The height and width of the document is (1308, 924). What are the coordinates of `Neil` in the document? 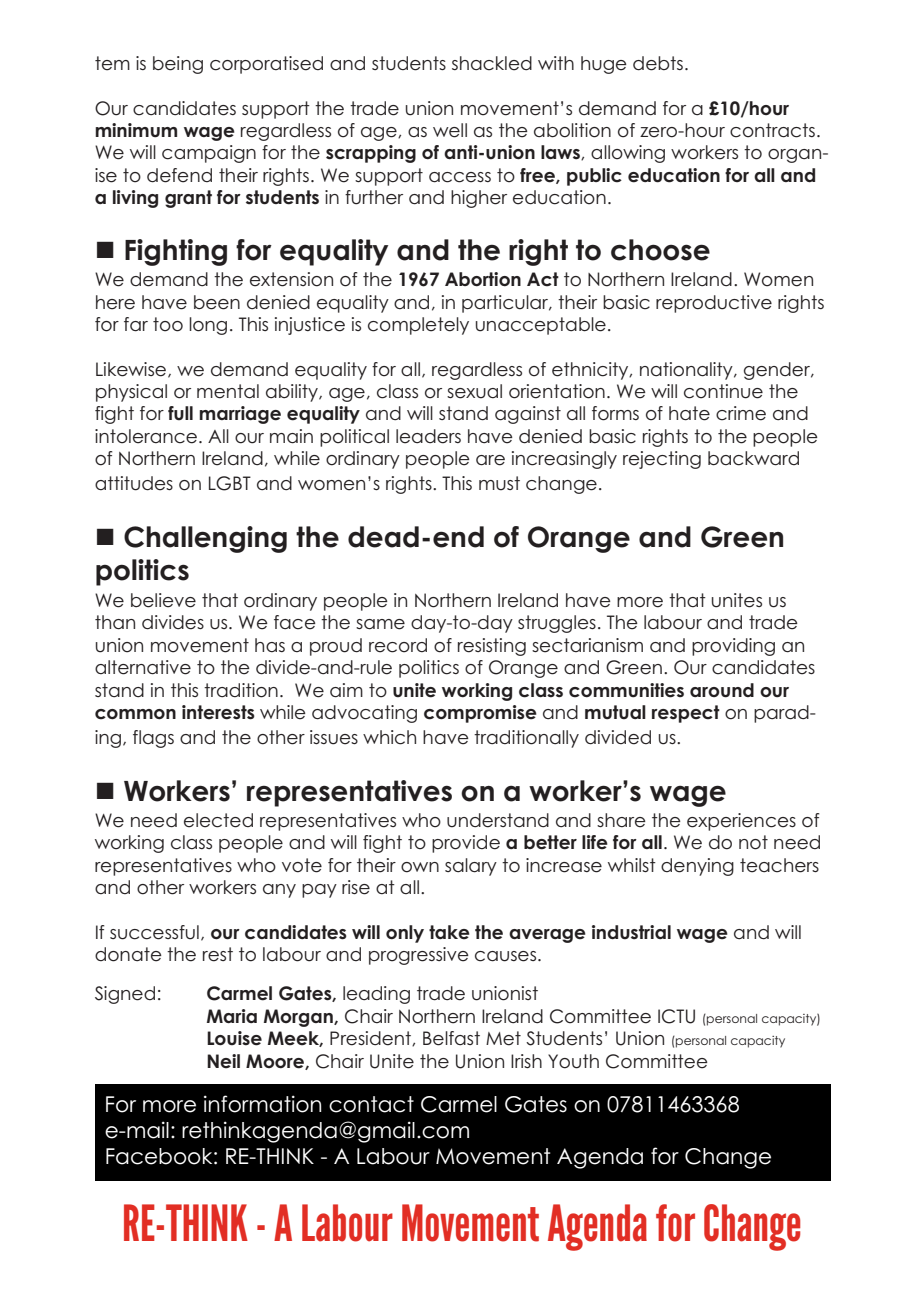 It's located at (223, 1061).
